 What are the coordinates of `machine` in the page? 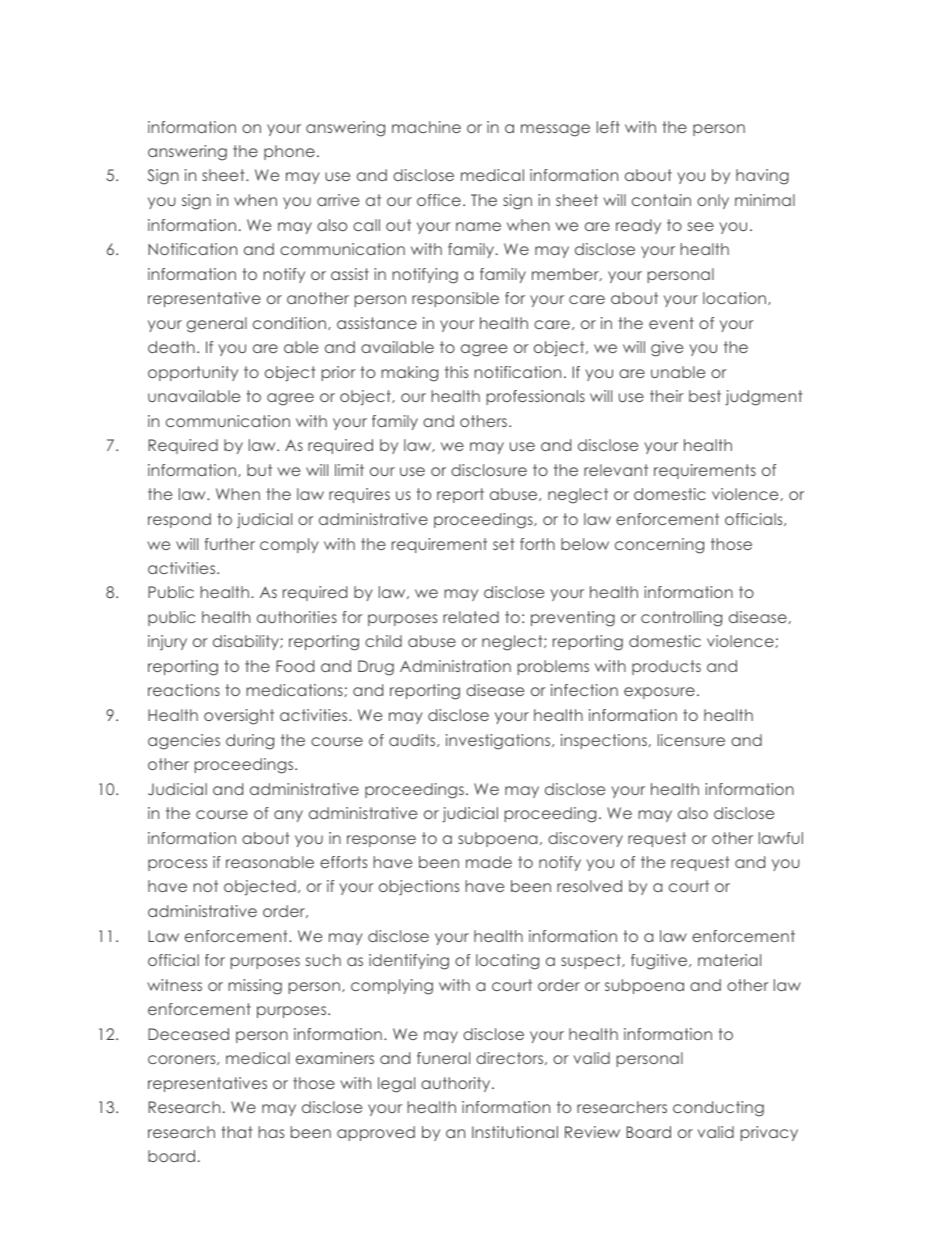 It's located at (426, 127).
